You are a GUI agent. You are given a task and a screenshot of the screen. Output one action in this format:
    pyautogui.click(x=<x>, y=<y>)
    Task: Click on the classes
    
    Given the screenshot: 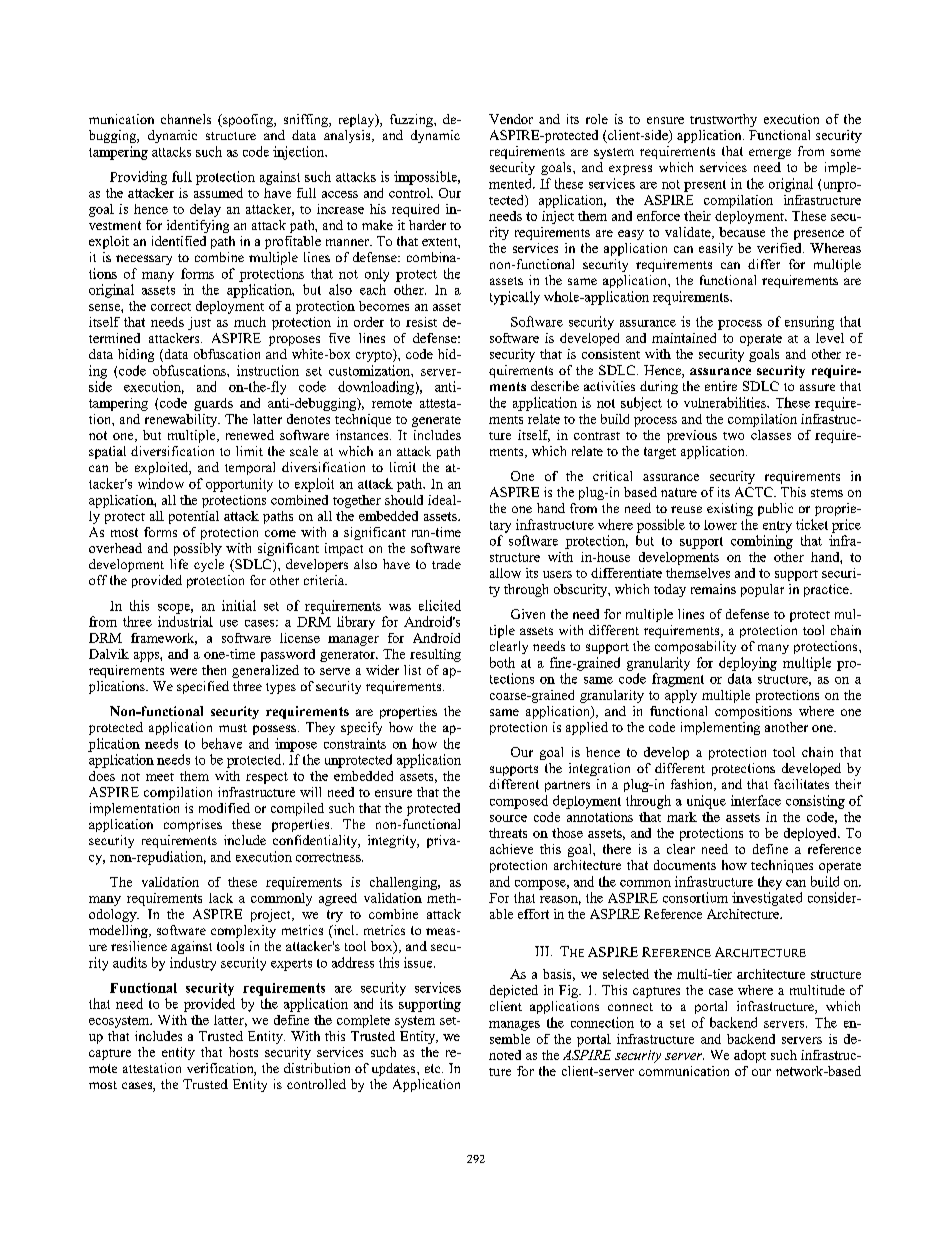 What is the action you would take?
    pyautogui.click(x=771, y=435)
